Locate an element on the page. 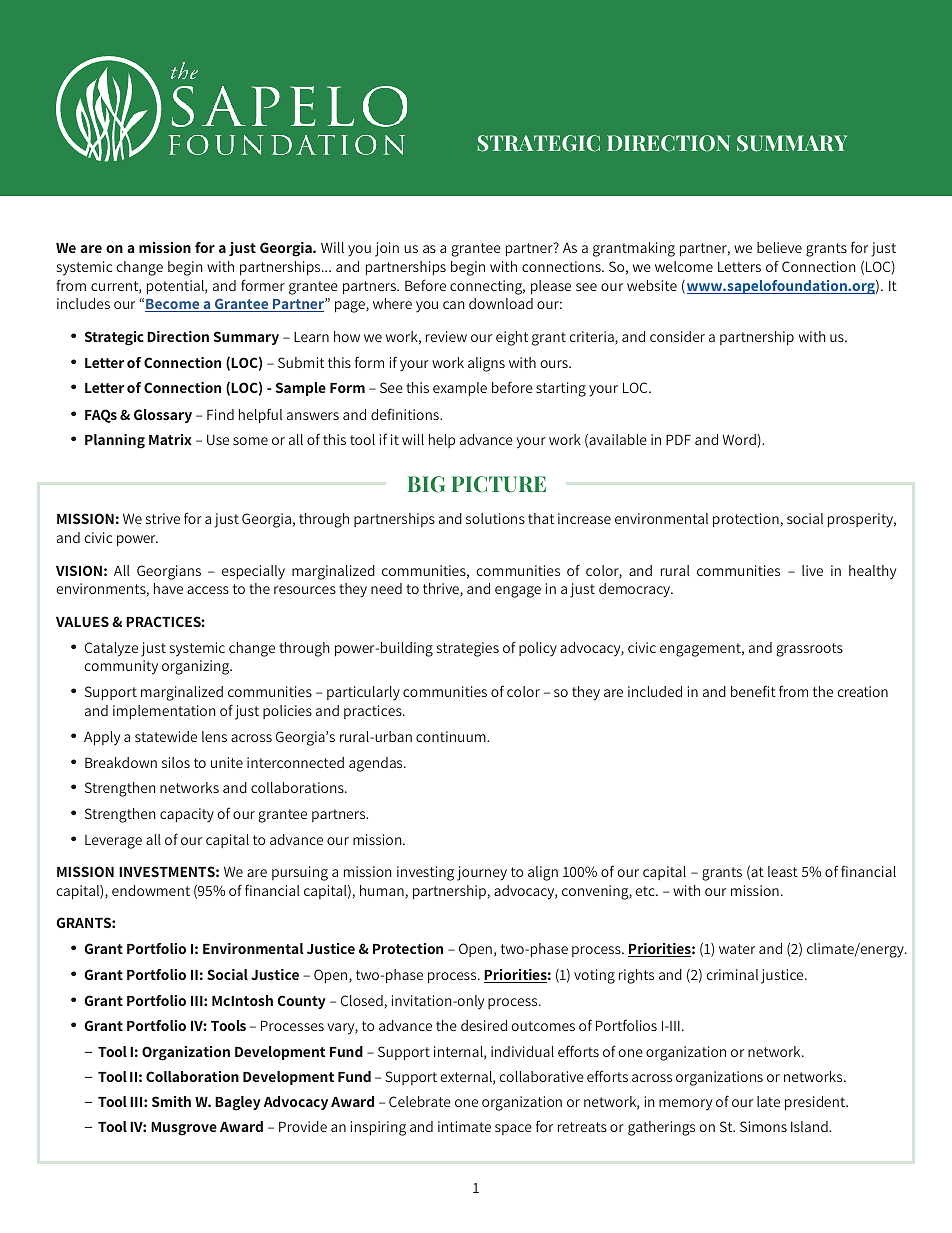  strive is located at coordinates (163, 518).
